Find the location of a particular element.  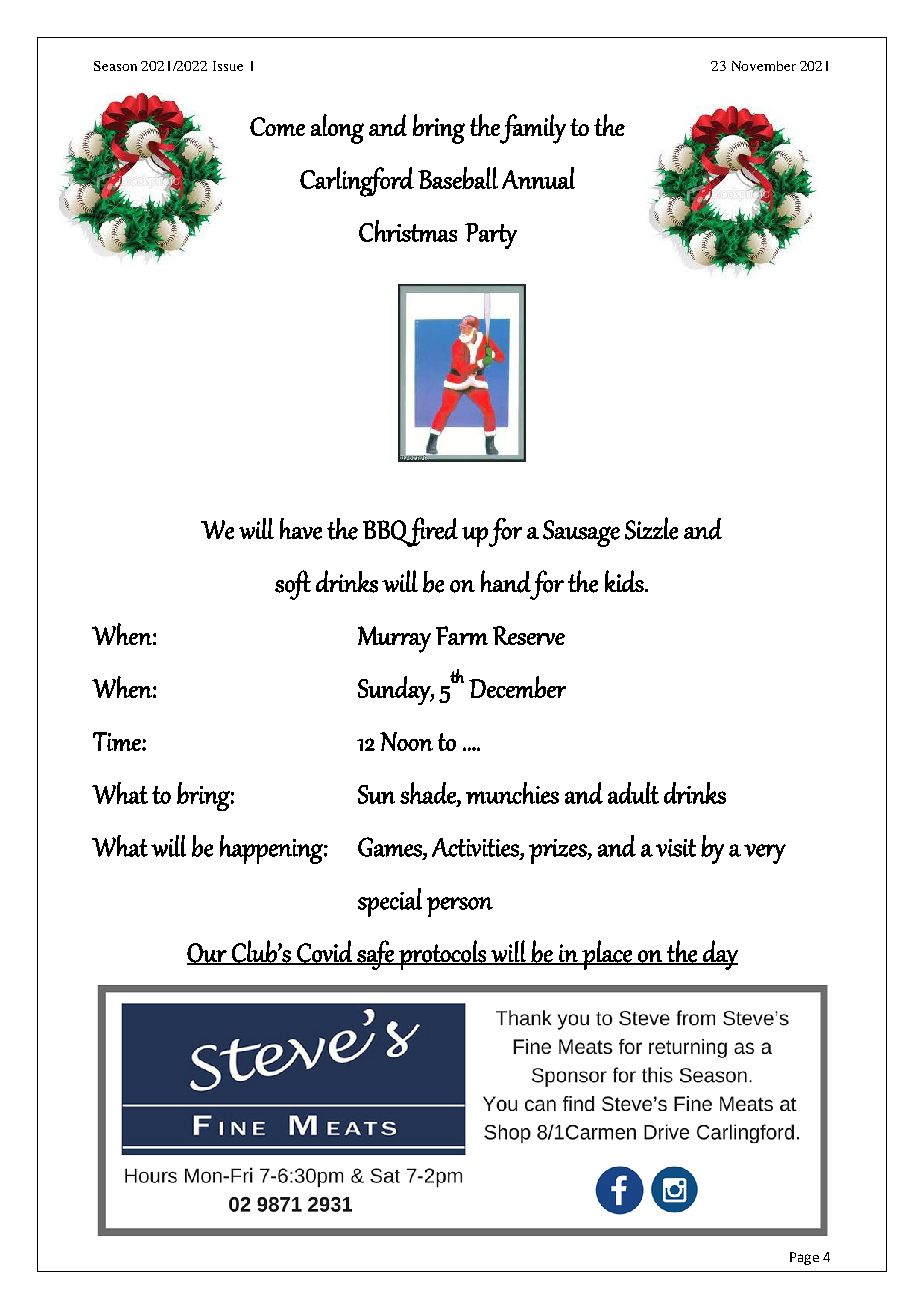

Our is located at coordinates (208, 953).
